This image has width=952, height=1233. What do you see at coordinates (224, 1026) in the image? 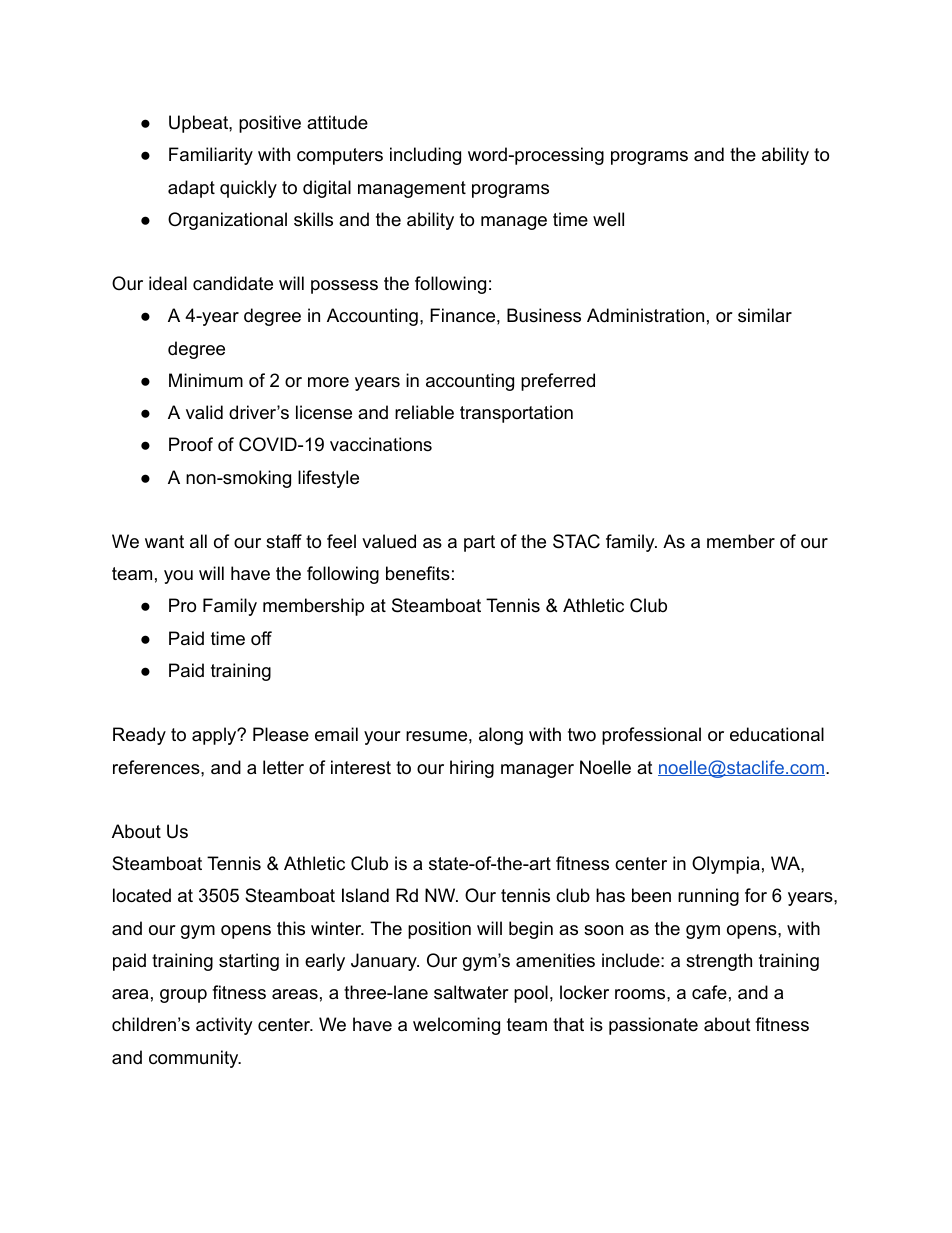
I see `activity` at bounding box center [224, 1026].
